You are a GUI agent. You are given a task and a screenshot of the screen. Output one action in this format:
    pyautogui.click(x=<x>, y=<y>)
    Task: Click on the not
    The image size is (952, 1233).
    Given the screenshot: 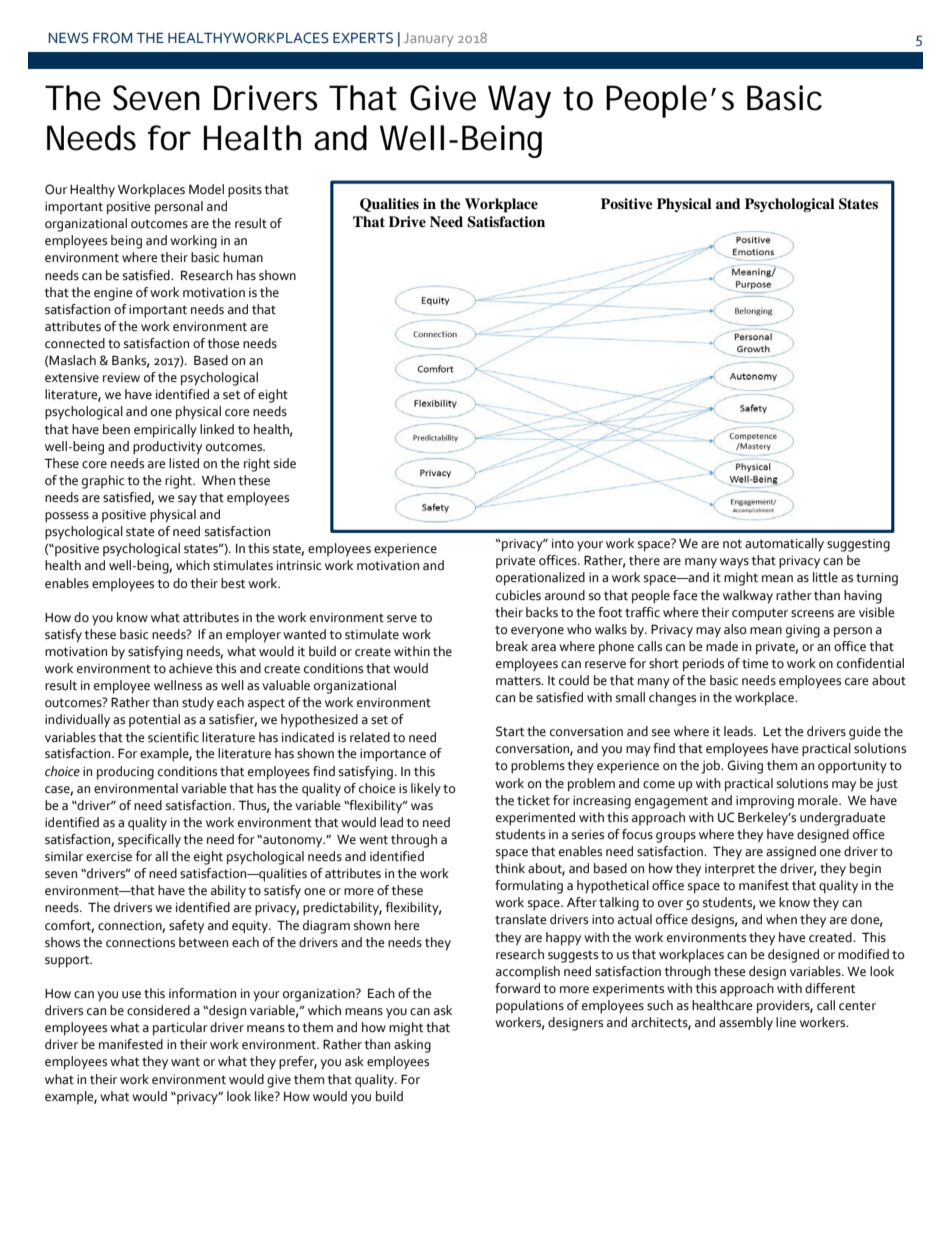 What is the action you would take?
    pyautogui.click(x=732, y=544)
